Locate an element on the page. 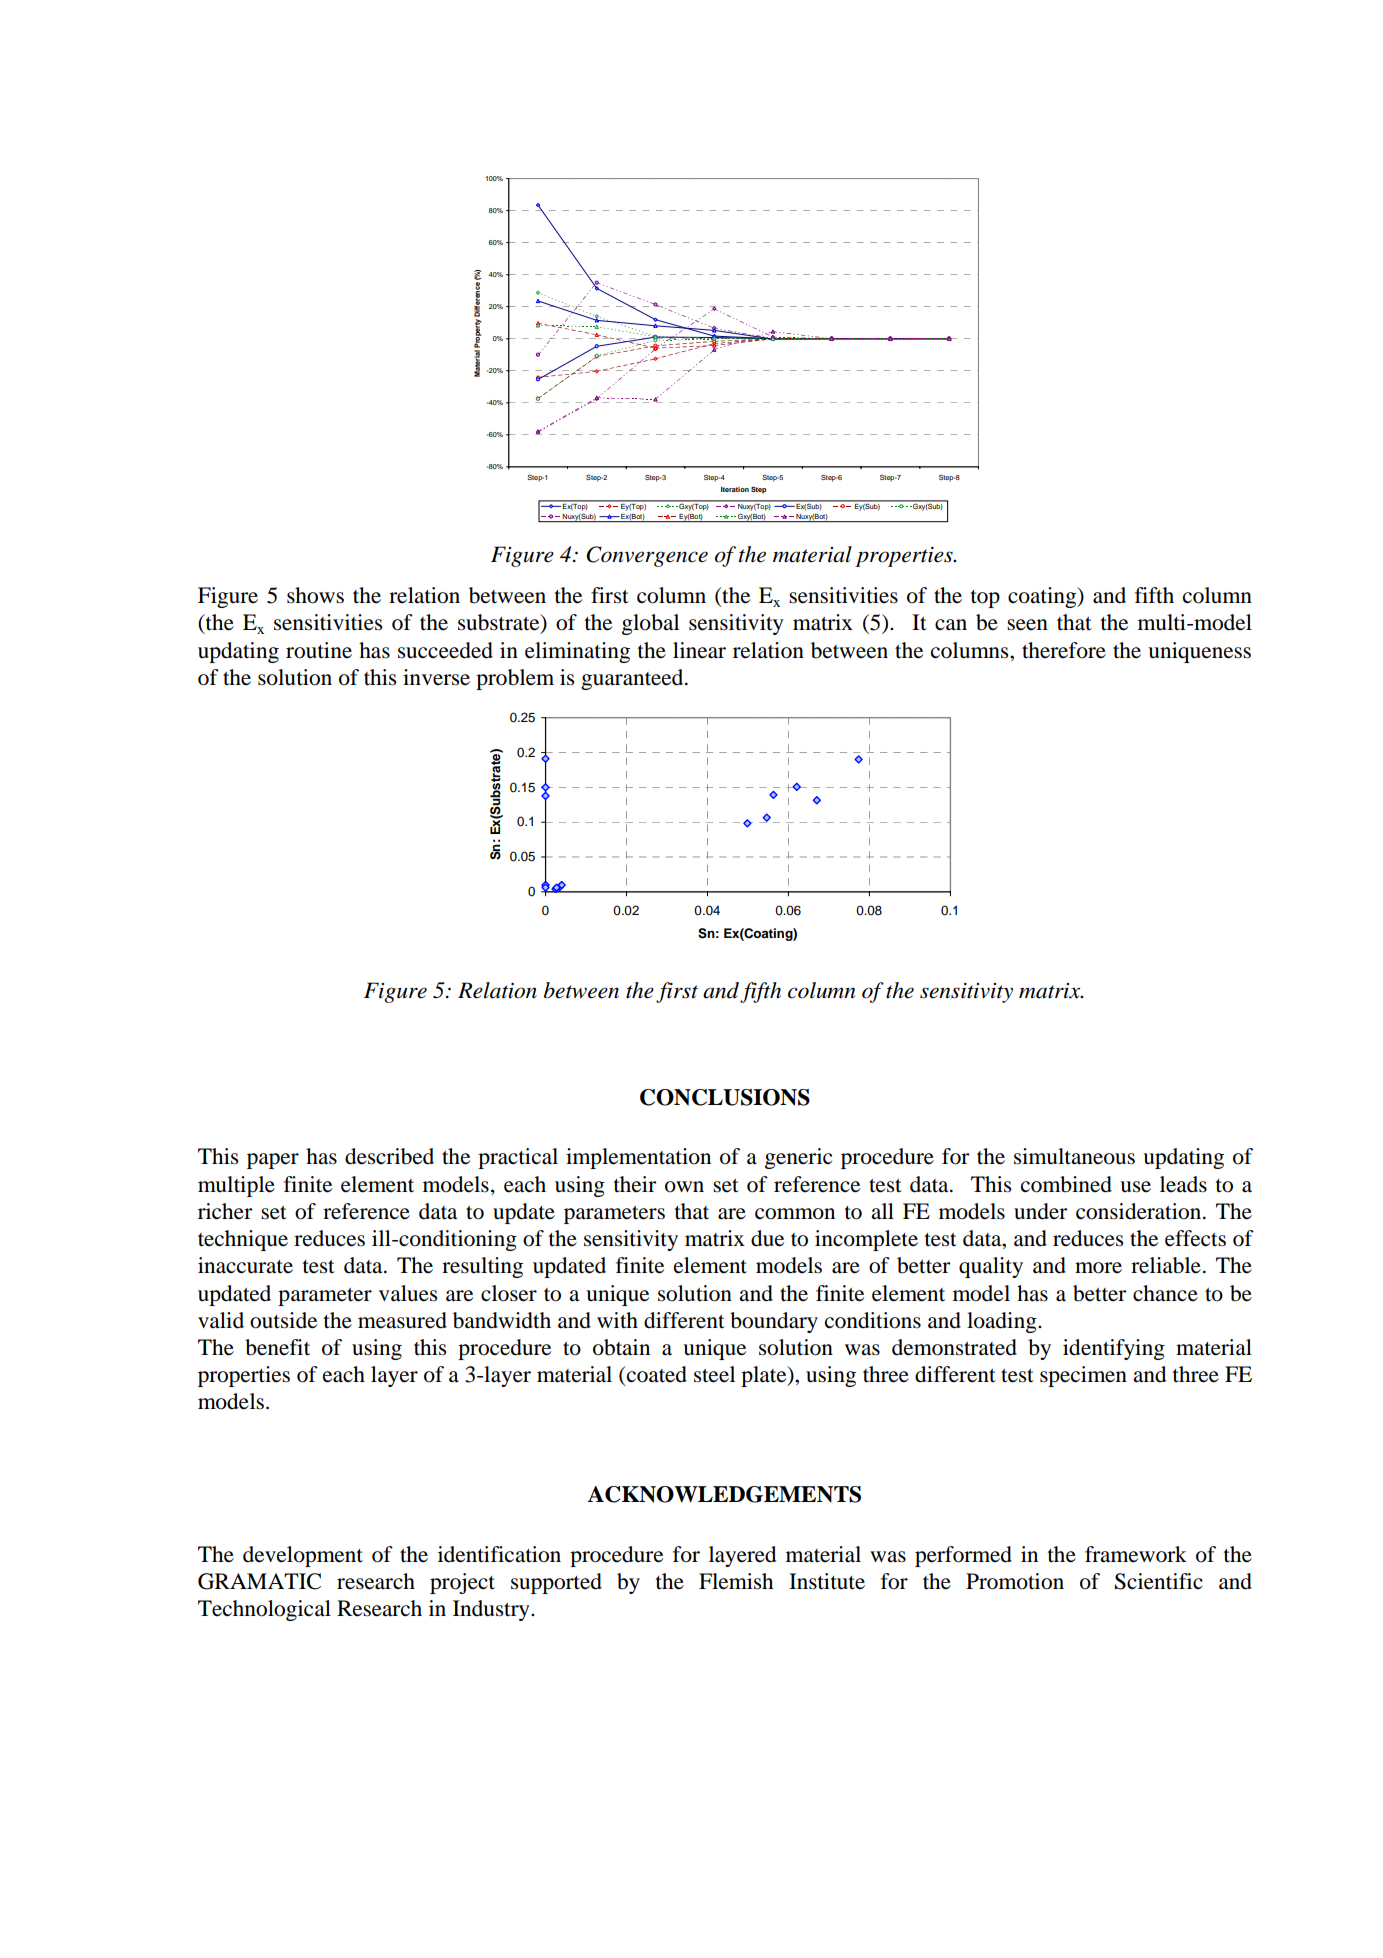  described is located at coordinates (389, 1156).
